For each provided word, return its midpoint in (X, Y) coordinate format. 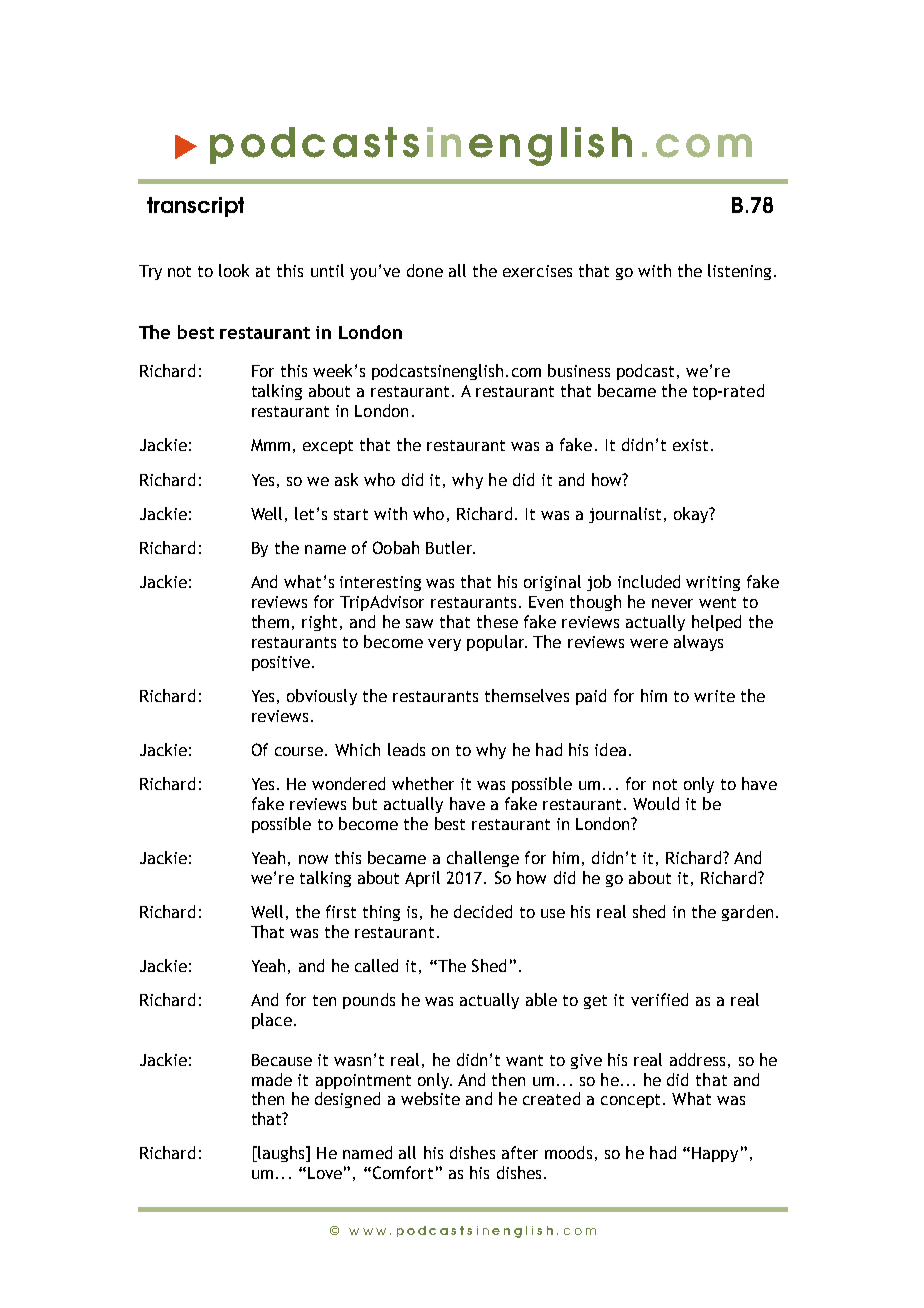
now (313, 859)
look (234, 270)
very (444, 645)
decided (483, 911)
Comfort (401, 1172)
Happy (715, 1154)
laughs (281, 1154)
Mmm (270, 445)
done (425, 270)
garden (747, 913)
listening (739, 272)
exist (690, 445)
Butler (450, 547)
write (714, 696)
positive (281, 663)
